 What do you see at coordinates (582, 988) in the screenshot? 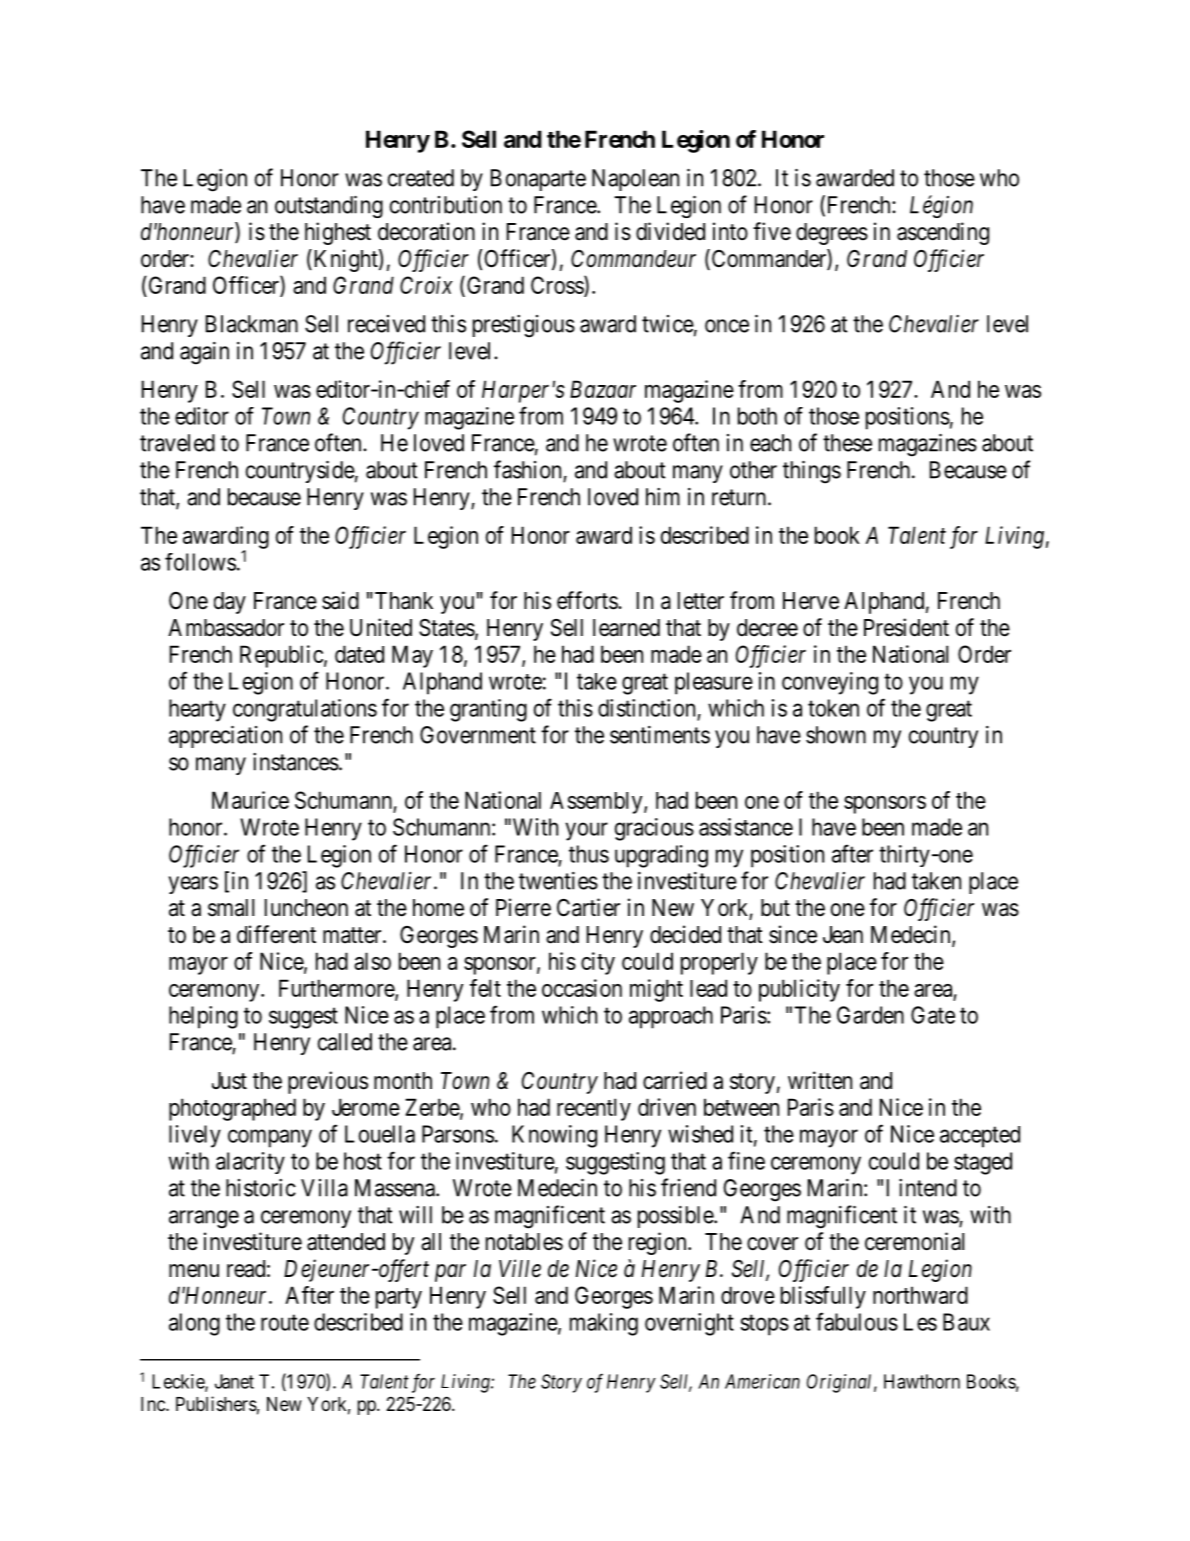
I see `occasion` at bounding box center [582, 988].
